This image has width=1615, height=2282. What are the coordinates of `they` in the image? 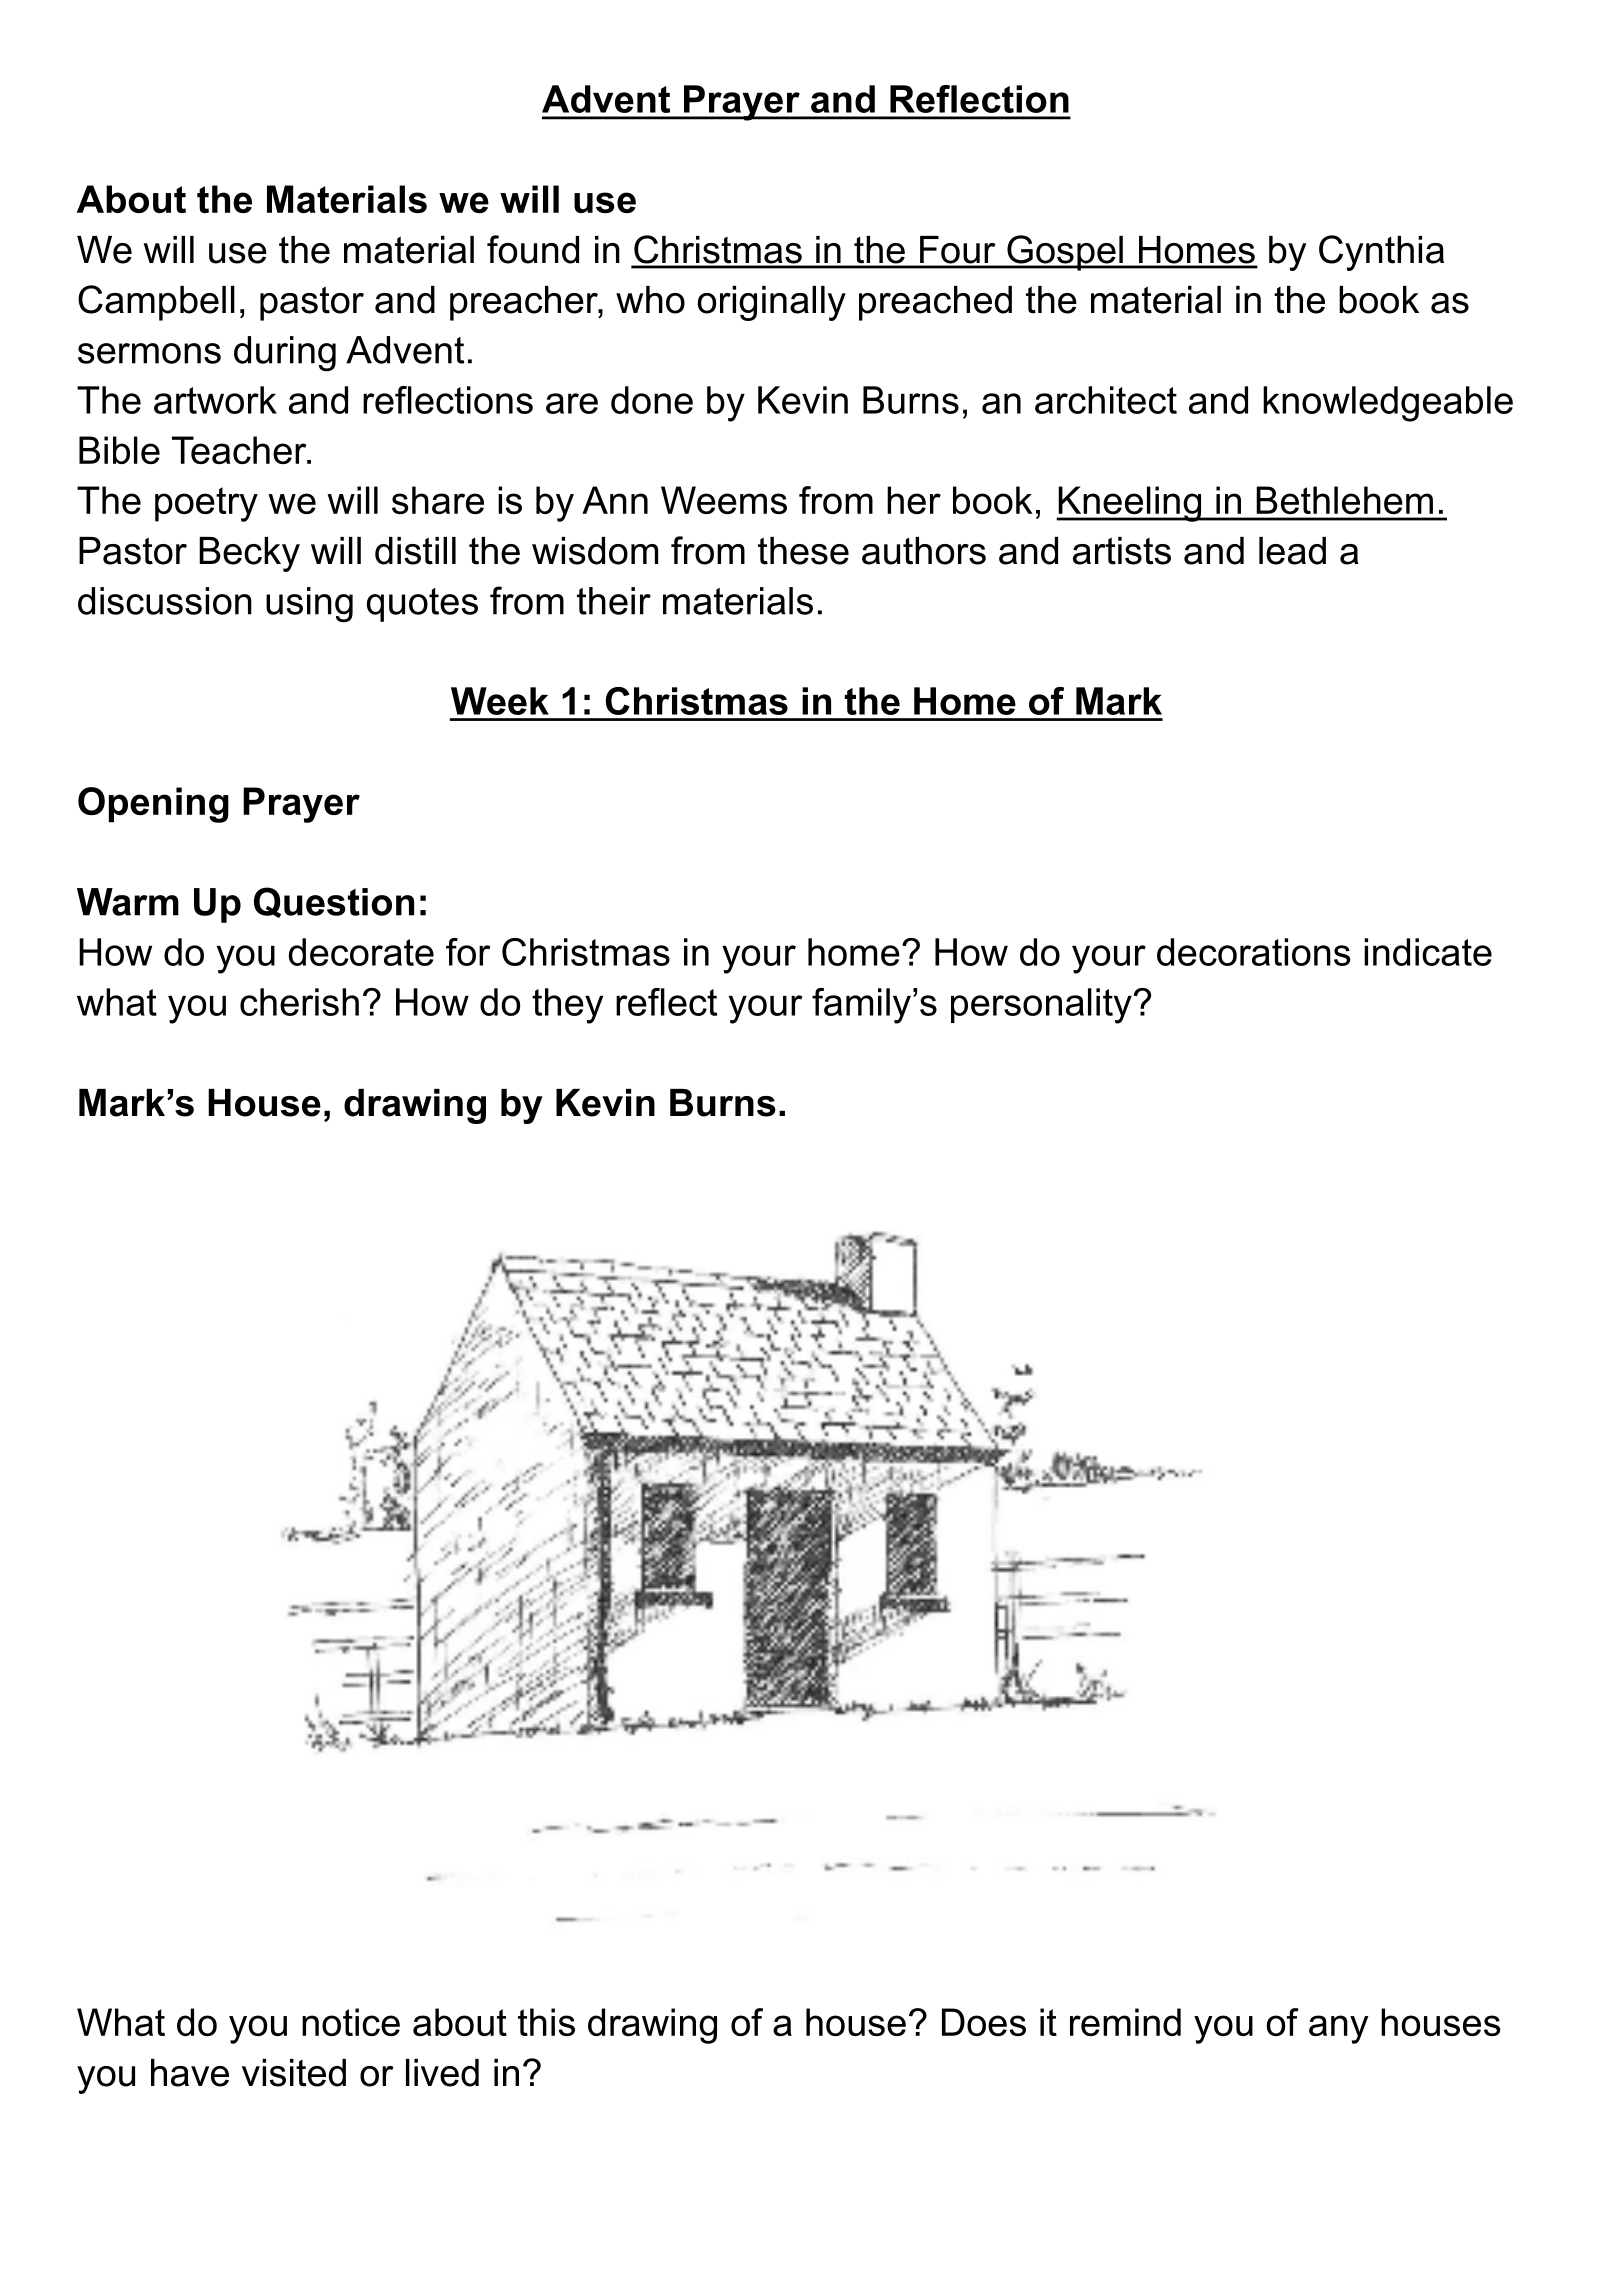 It's located at (567, 1006).
